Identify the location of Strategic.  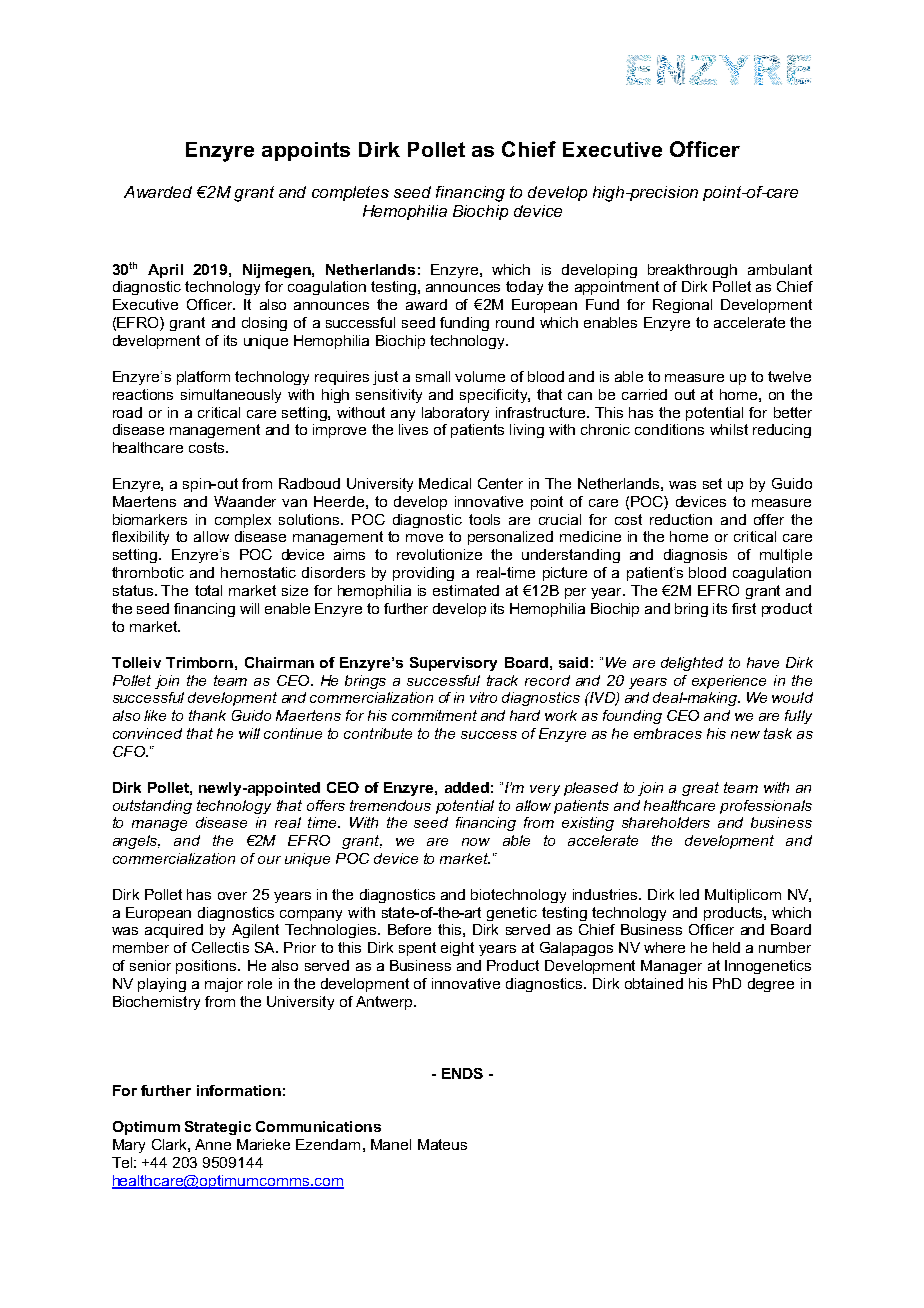
(218, 1128).
